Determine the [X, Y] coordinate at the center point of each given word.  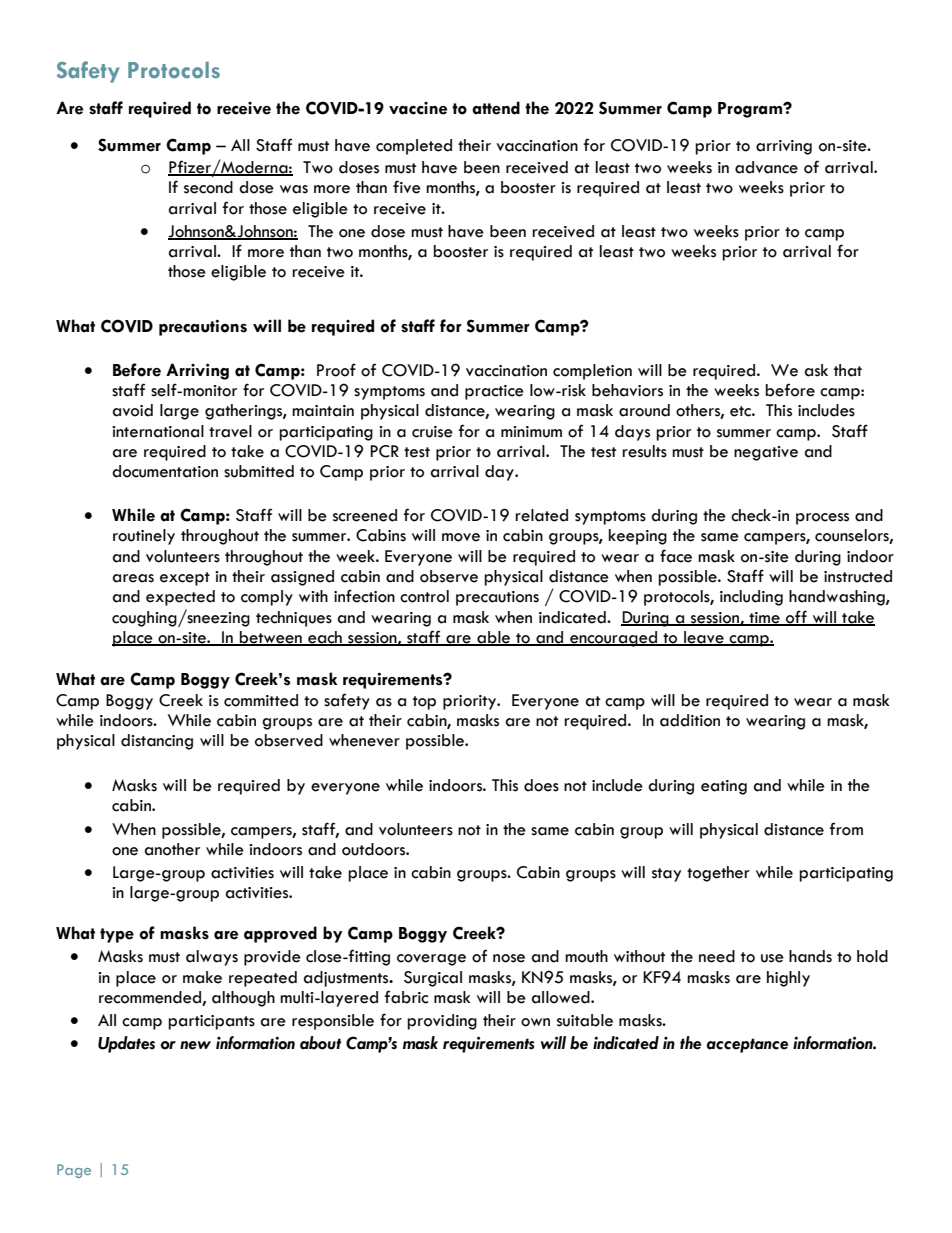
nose [509, 958]
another [172, 849]
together [718, 874]
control [424, 596]
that [848, 370]
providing [442, 1022]
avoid [133, 410]
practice [494, 392]
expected [180, 598]
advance [766, 167]
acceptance [747, 1045]
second [208, 187]
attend [496, 108]
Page [74, 1171]
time [764, 618]
